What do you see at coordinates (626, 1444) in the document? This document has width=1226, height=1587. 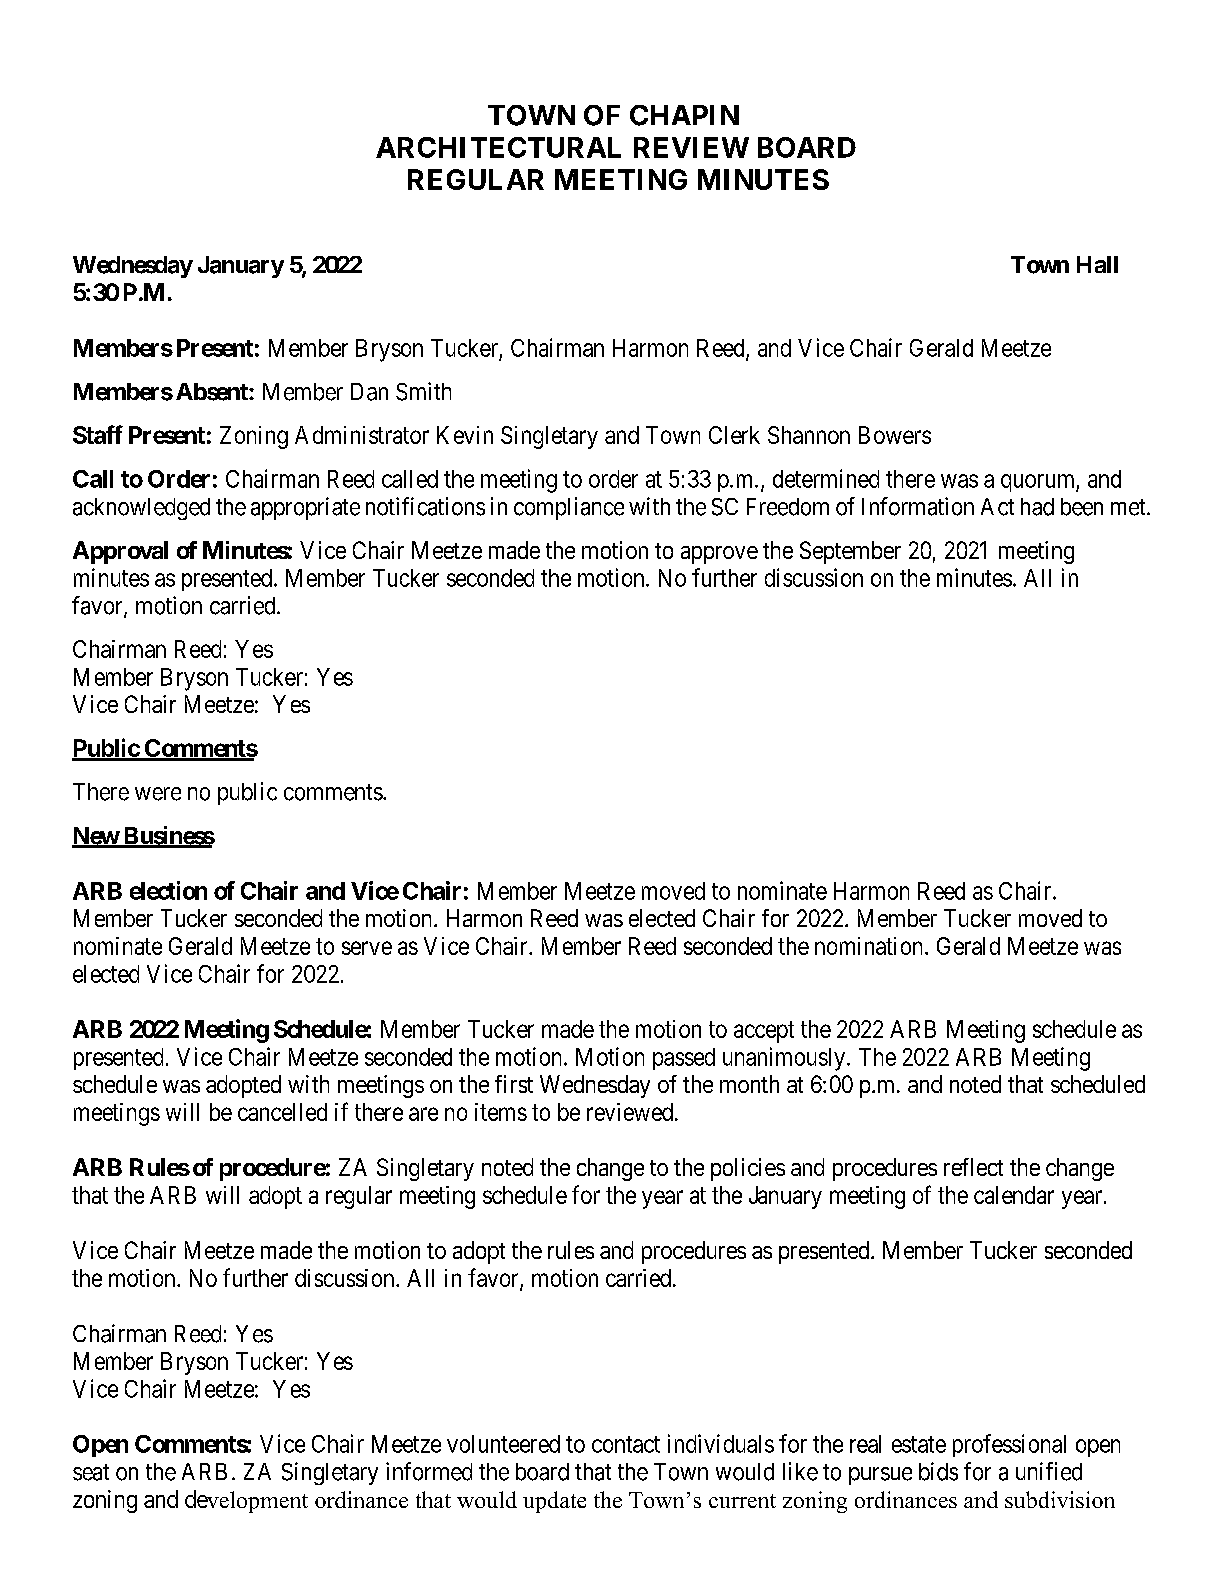 I see `contact` at bounding box center [626, 1444].
